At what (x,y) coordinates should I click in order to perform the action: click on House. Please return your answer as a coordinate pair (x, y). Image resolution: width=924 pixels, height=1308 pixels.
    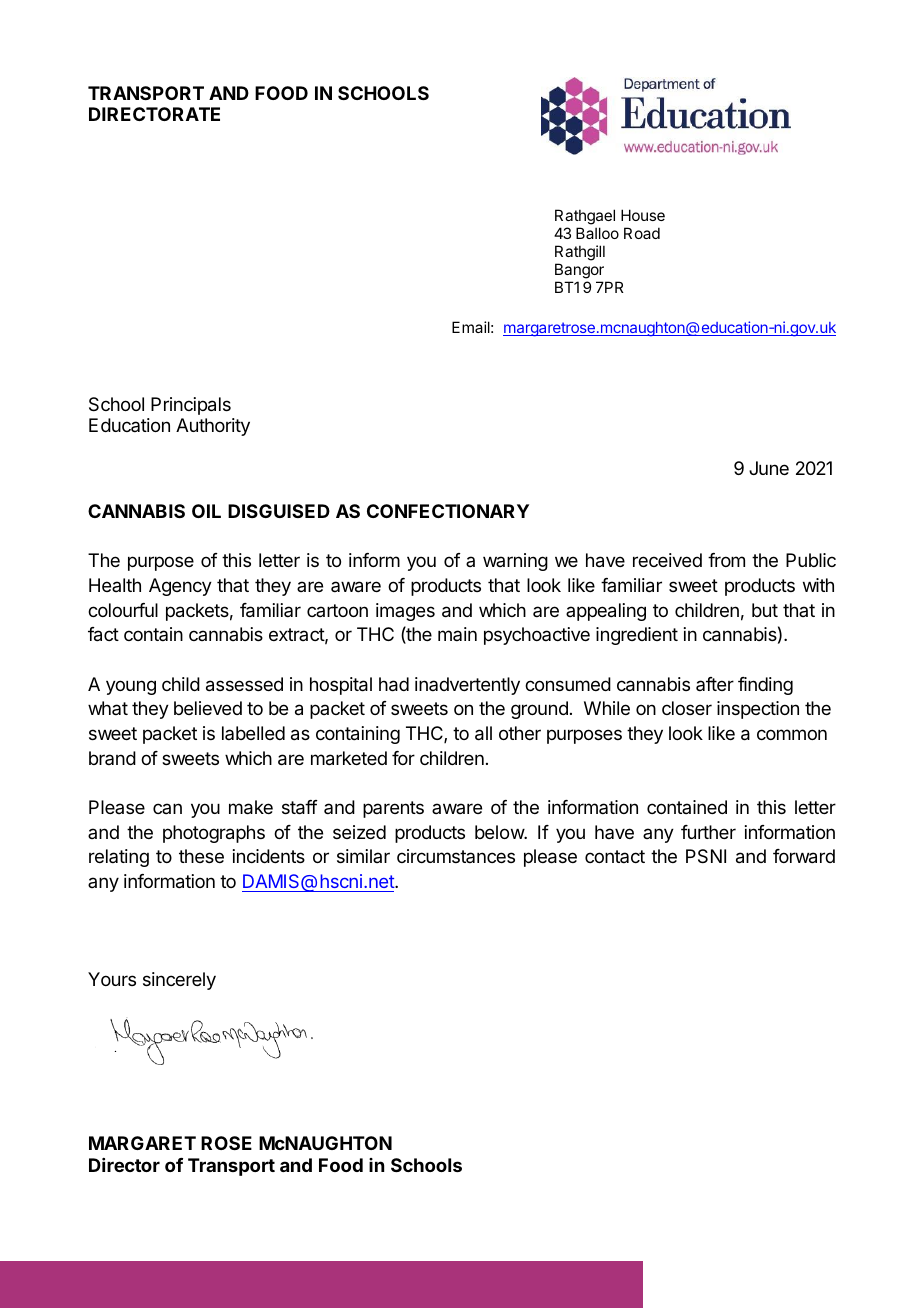
    Looking at the image, I should click on (643, 215).
